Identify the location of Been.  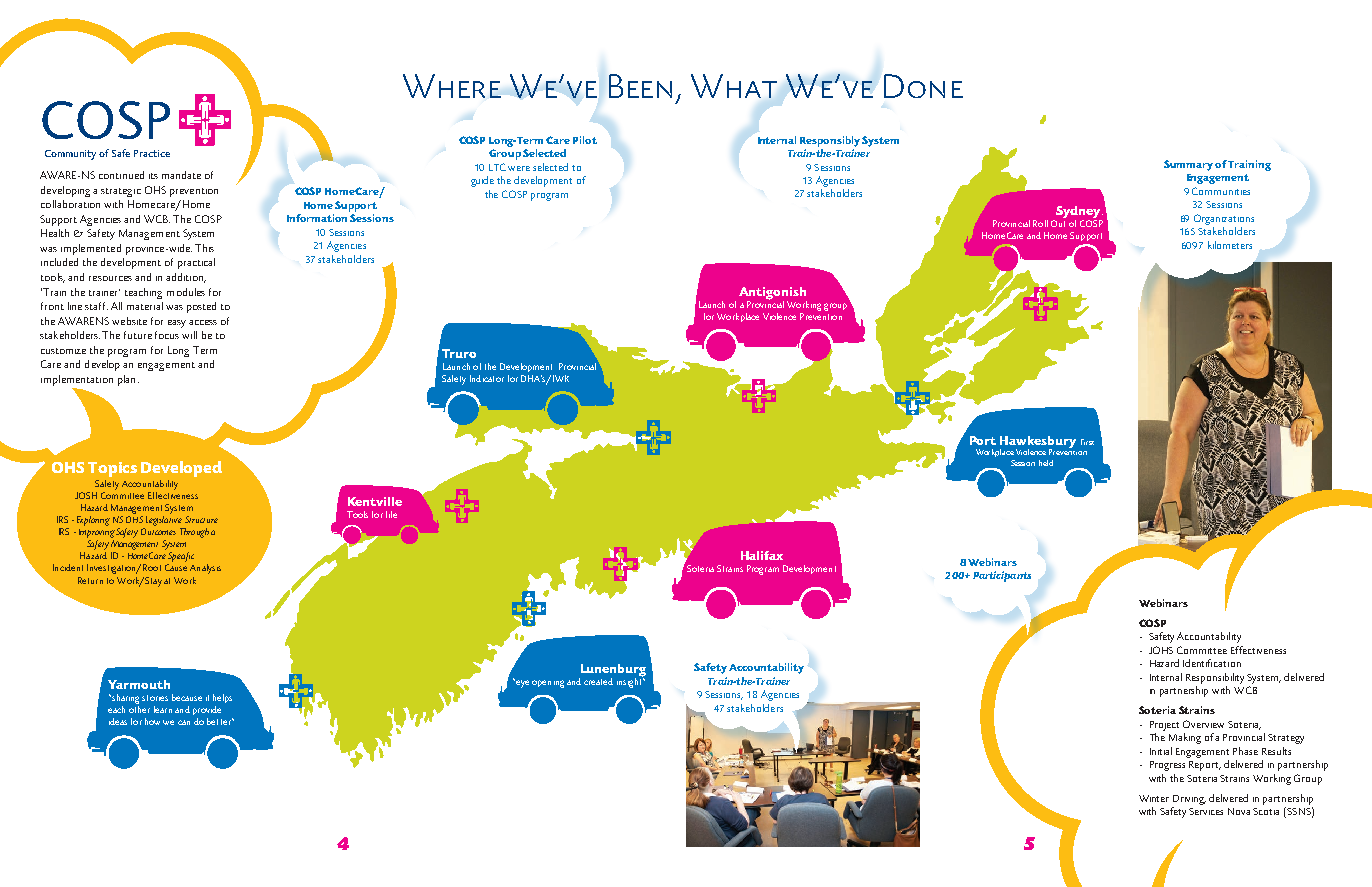
(640, 86).
